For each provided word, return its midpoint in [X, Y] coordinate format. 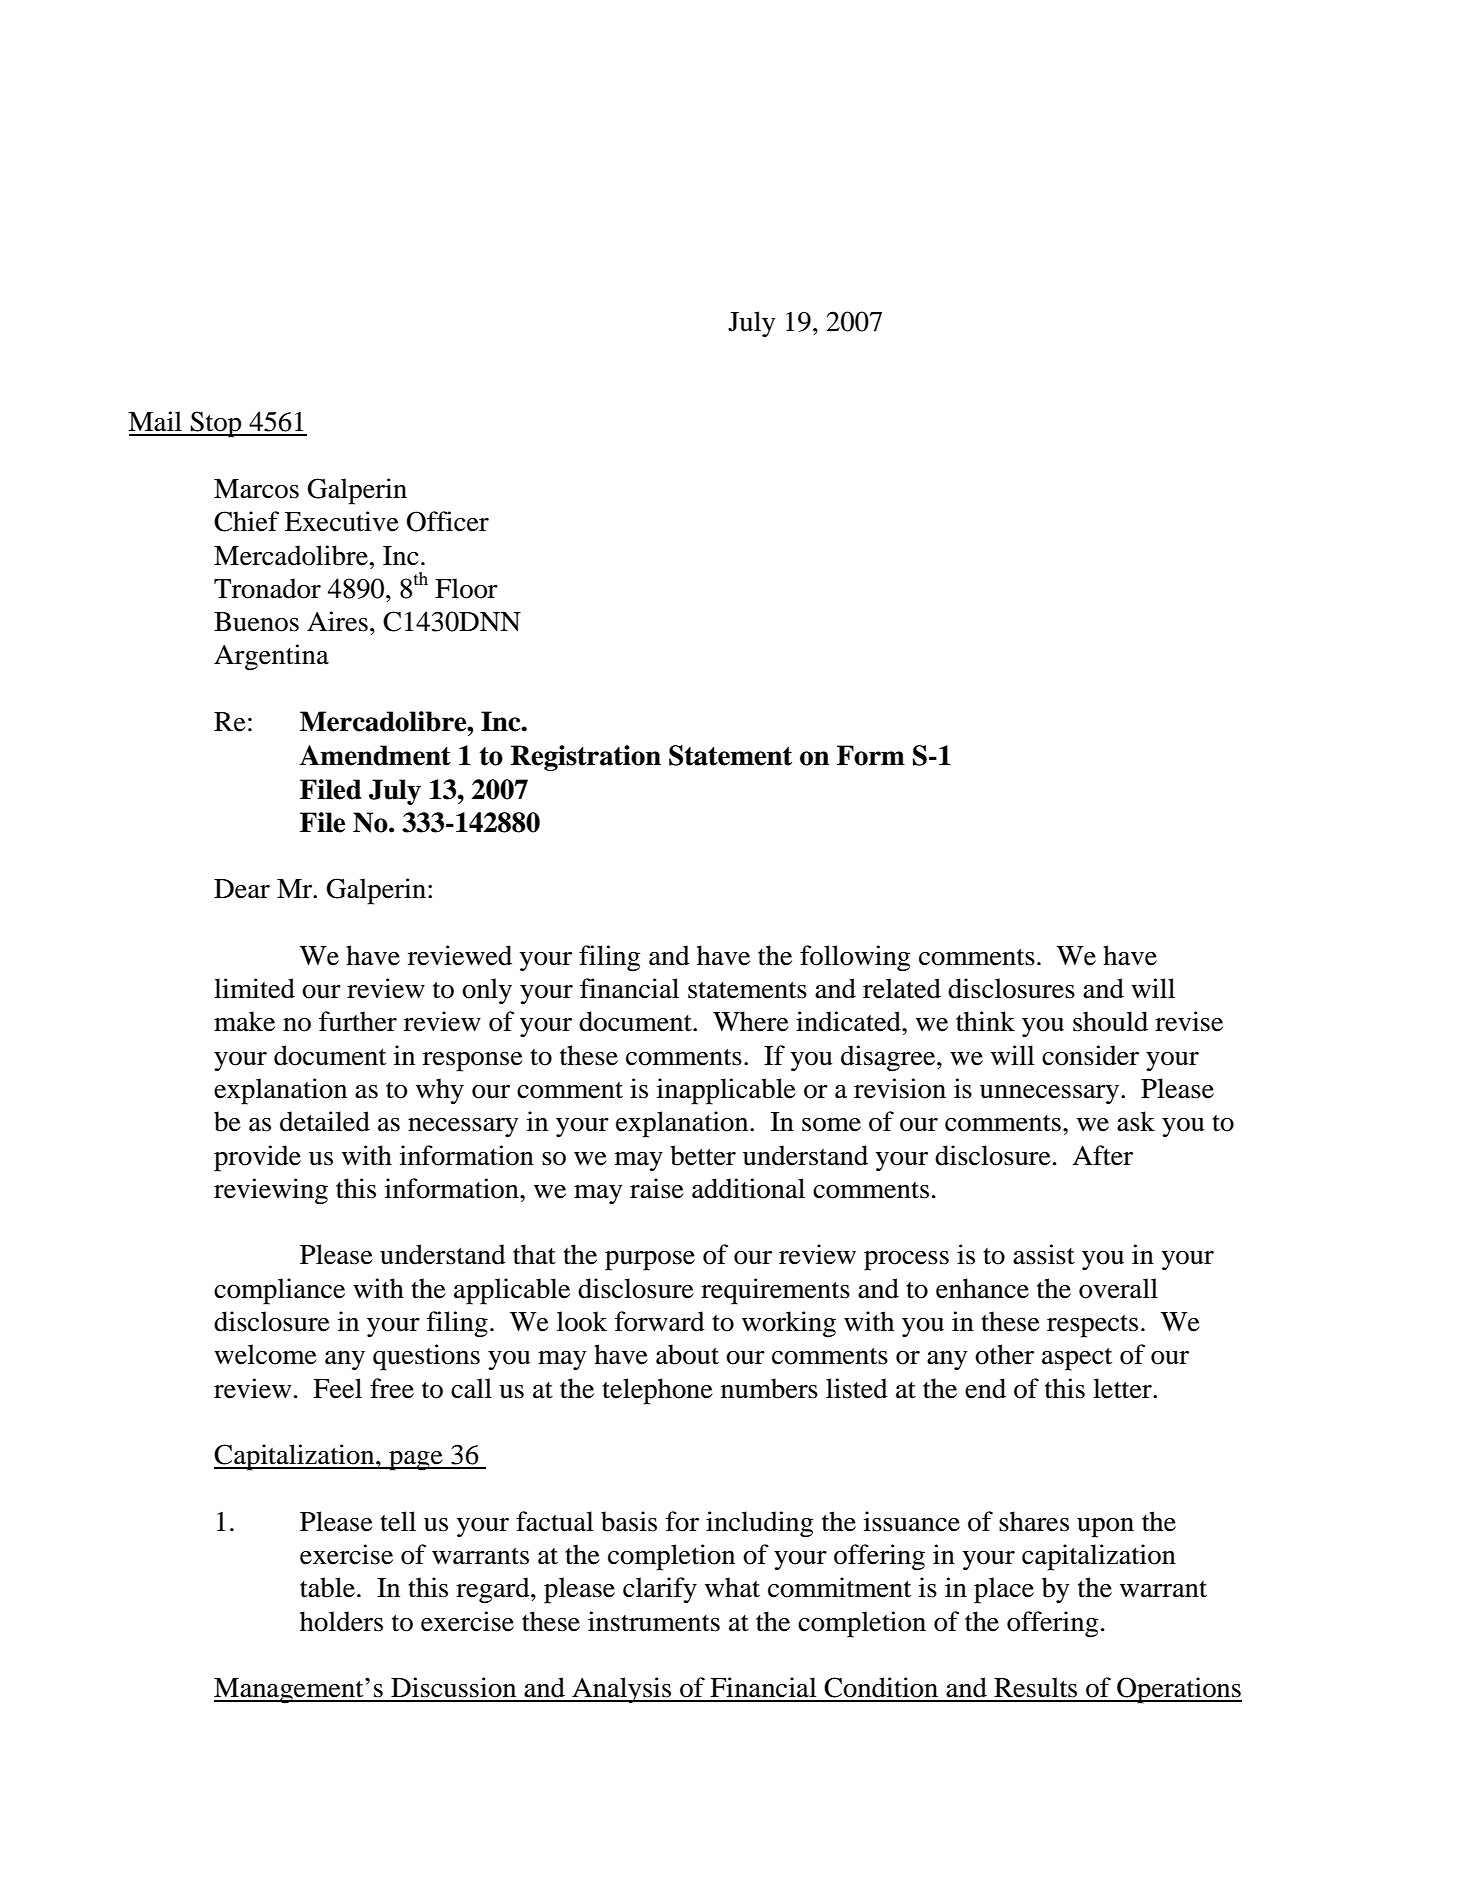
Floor [466, 588]
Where [751, 1021]
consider [1090, 1055]
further [358, 1021]
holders [341, 1621]
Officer [448, 521]
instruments [654, 1621]
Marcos [256, 489]
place [1004, 1590]
